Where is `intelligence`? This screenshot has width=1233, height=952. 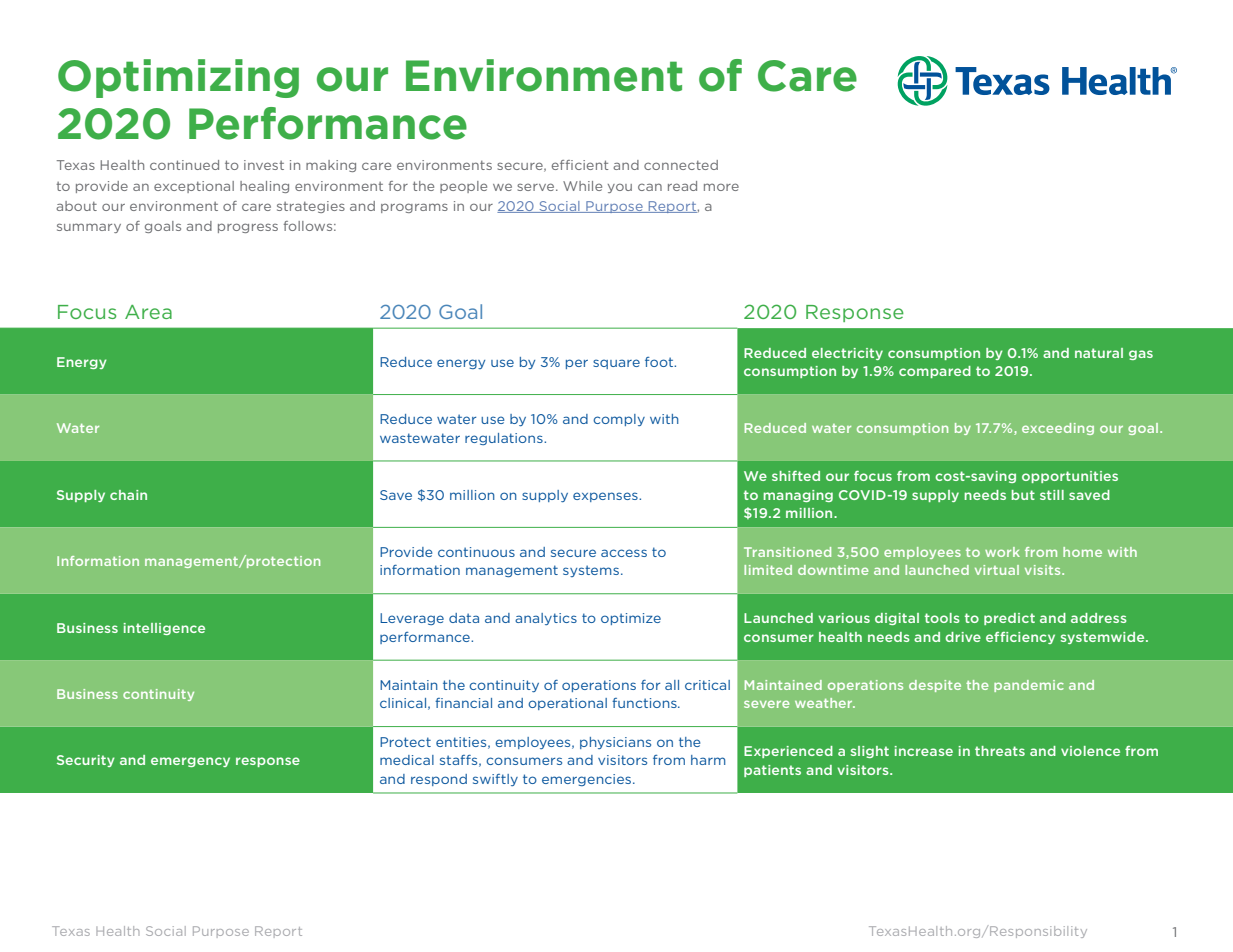 intelligence is located at coordinates (164, 629).
